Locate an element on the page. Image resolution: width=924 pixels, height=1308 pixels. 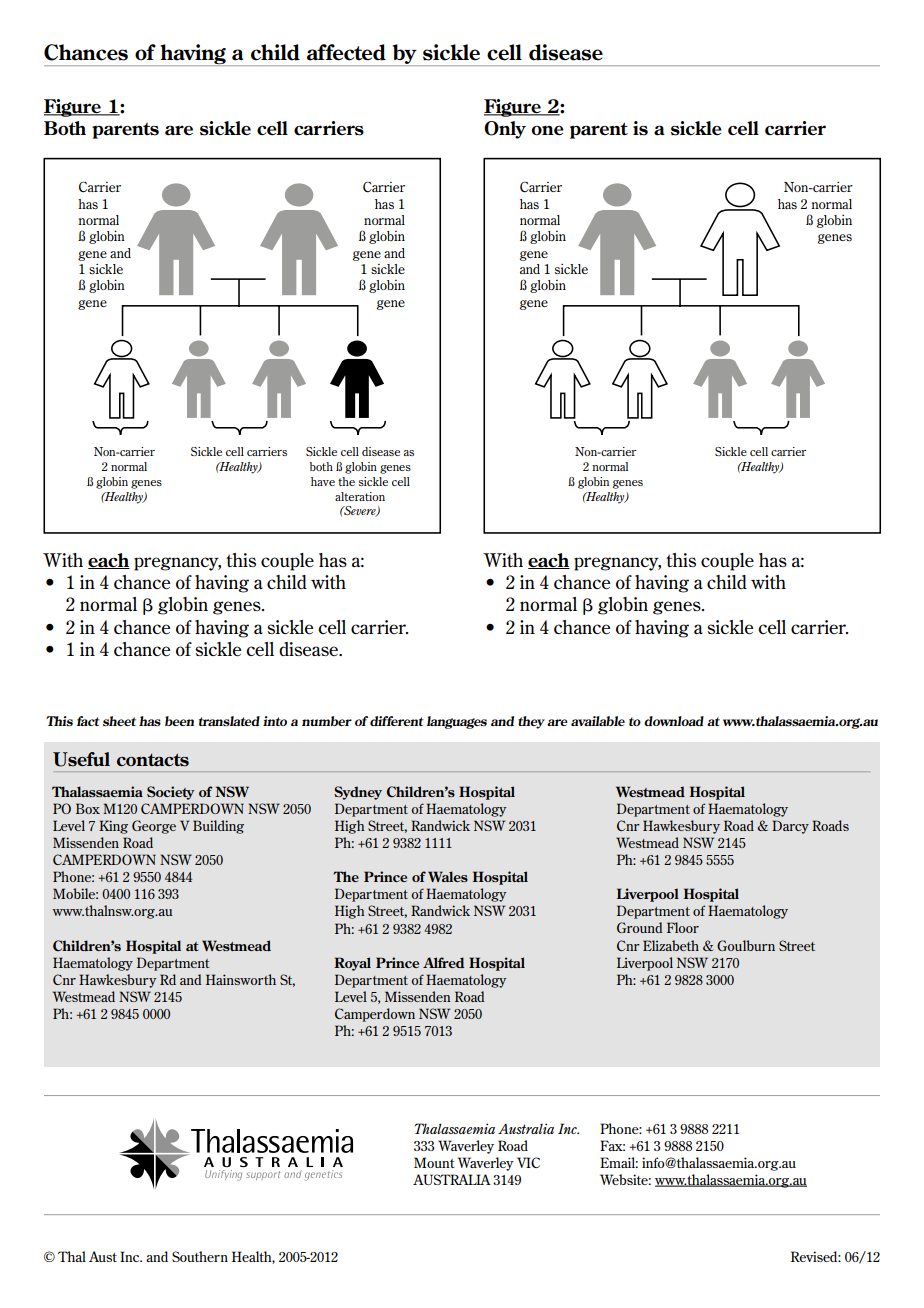
Only is located at coordinates (505, 130).
